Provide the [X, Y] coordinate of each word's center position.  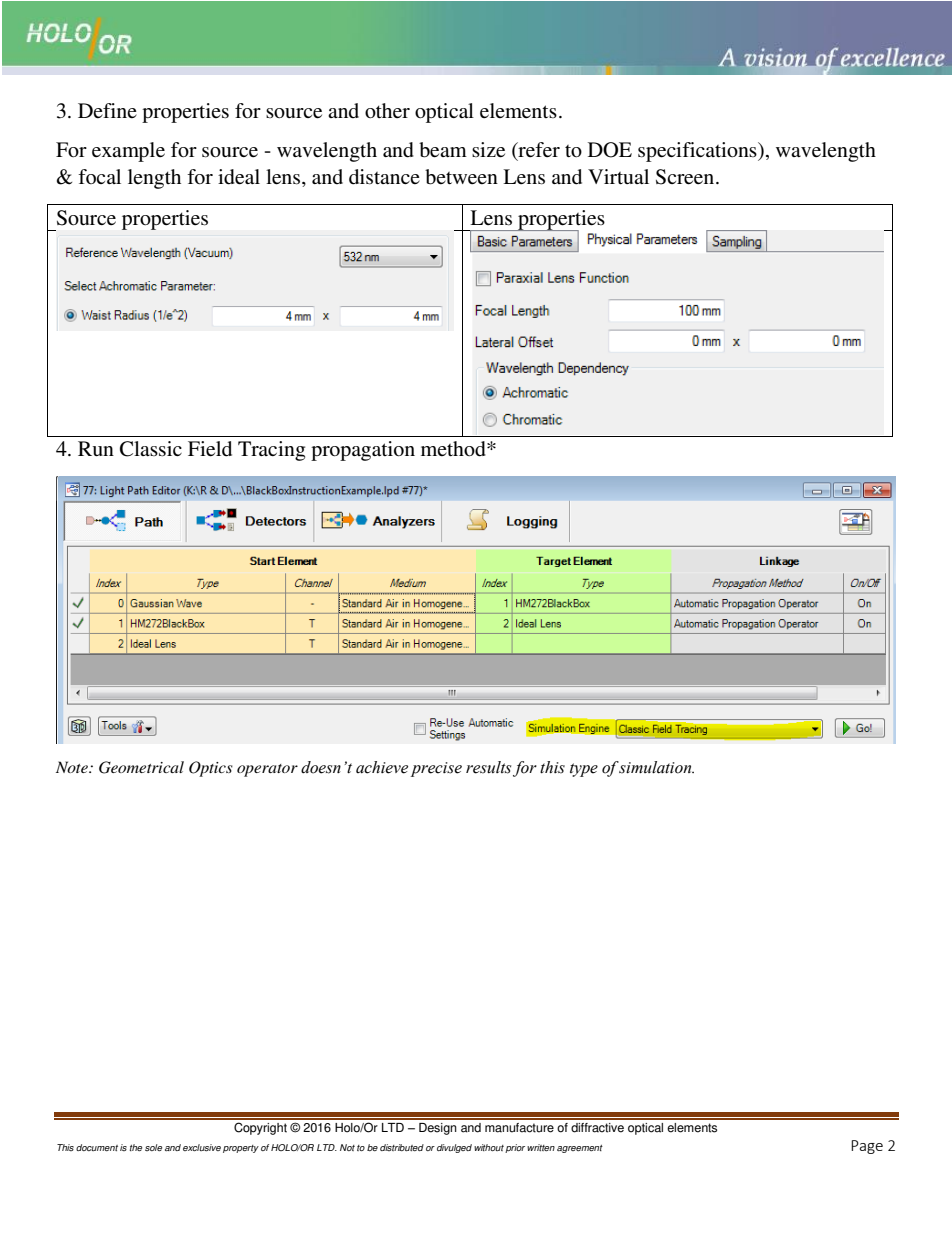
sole [153, 1147]
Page [867, 1147]
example [128, 152]
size [488, 150]
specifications [698, 152]
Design [438, 1129]
